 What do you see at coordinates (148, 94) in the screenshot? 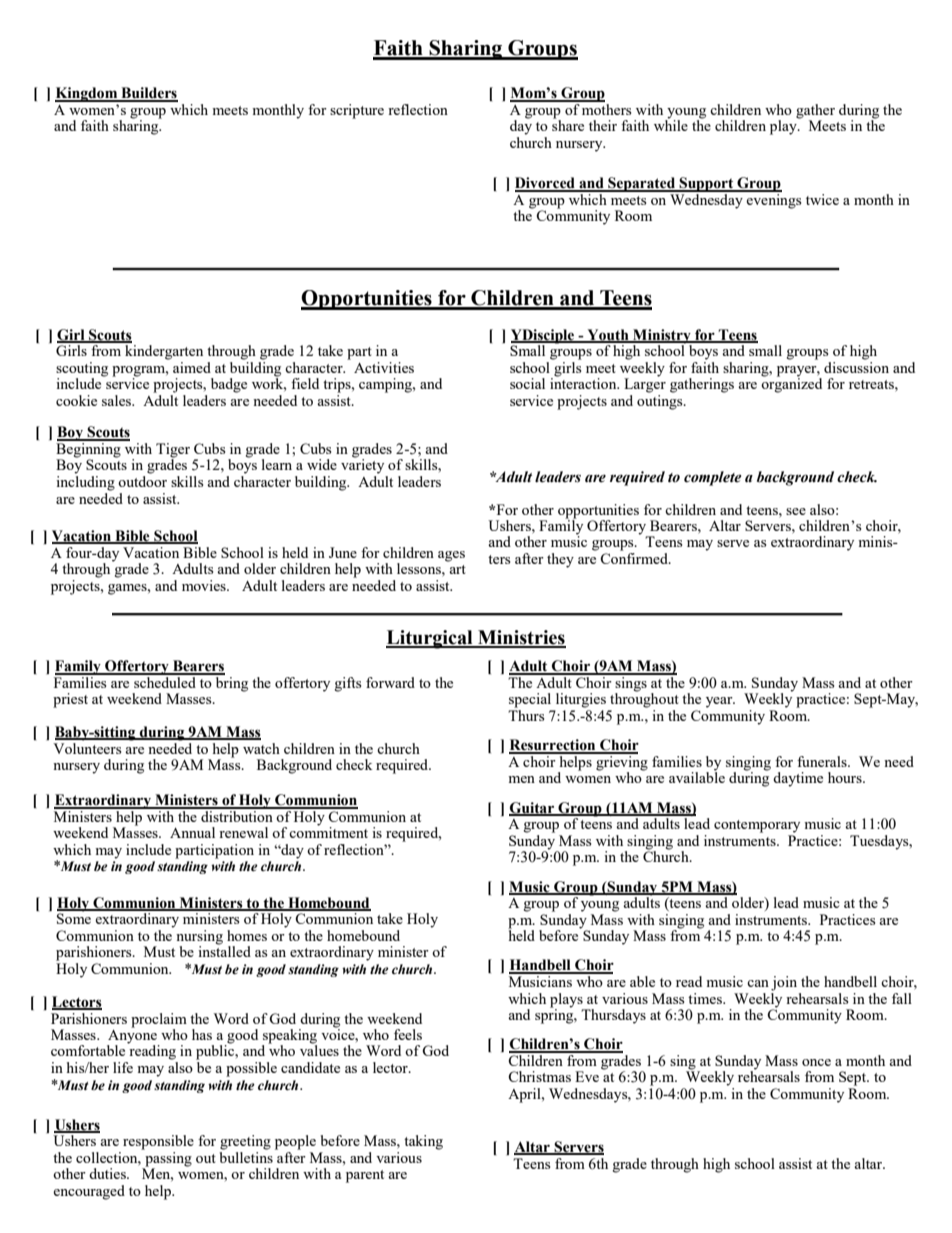
I see `Builders` at bounding box center [148, 94].
